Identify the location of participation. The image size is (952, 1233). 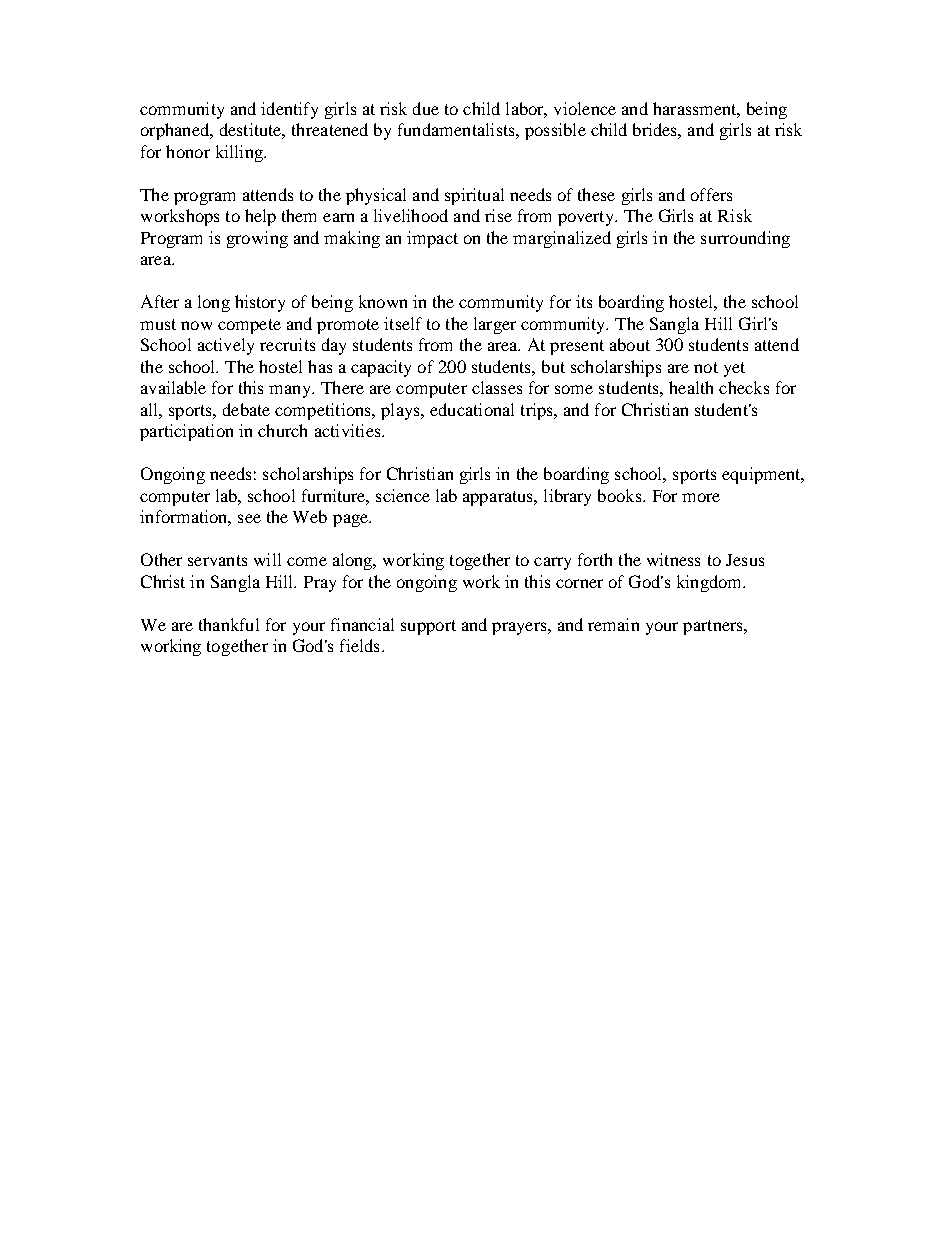
(186, 432).
